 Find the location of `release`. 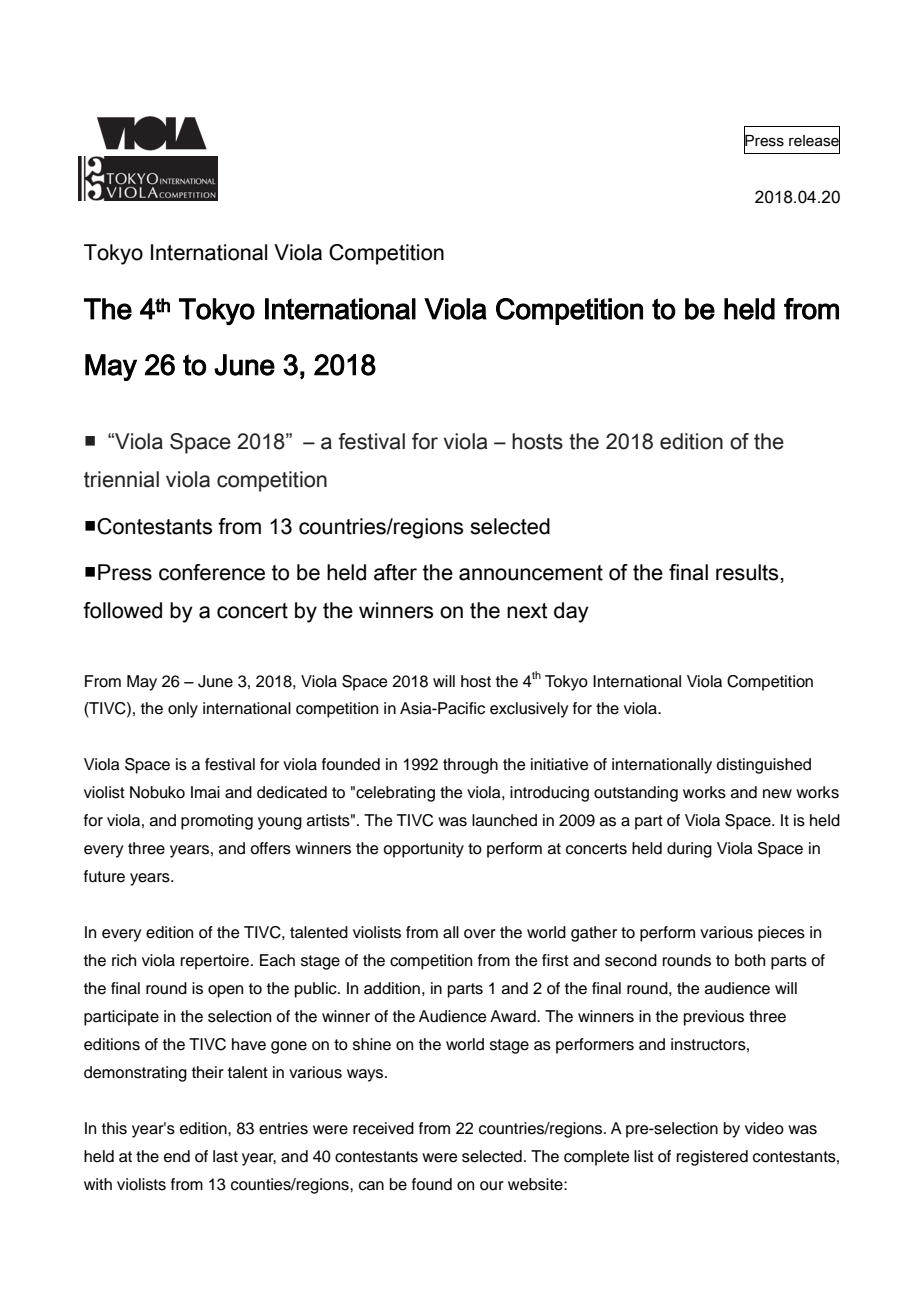

release is located at coordinates (814, 141).
